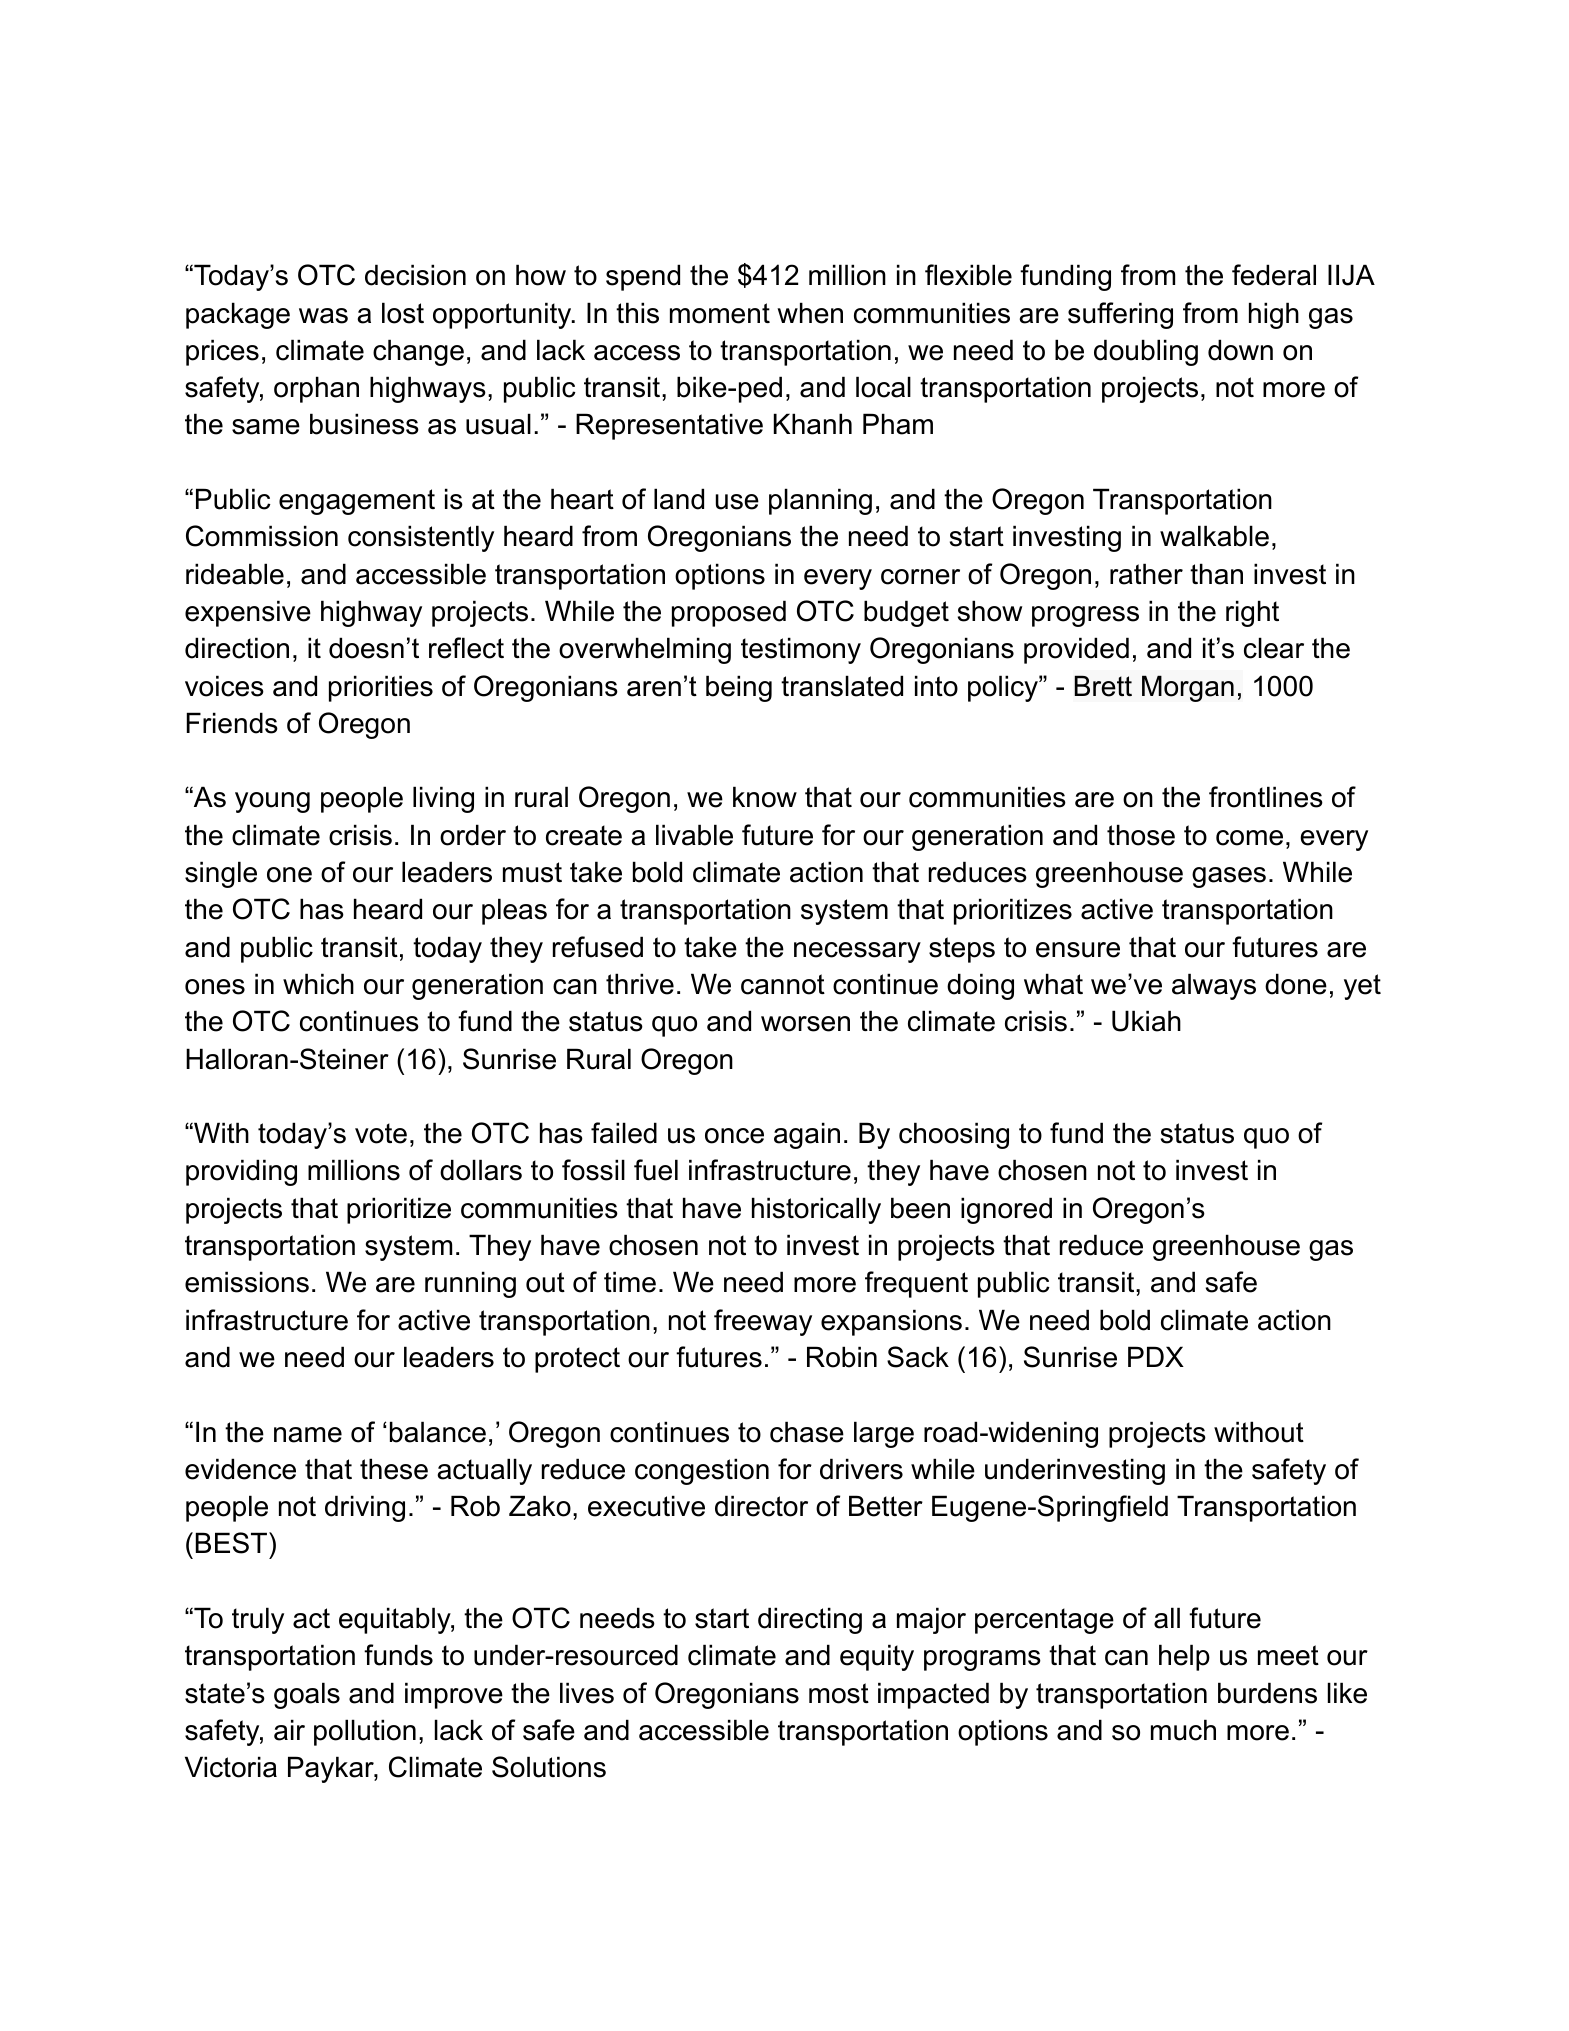 This screenshot has width=1569, height=2031. What do you see at coordinates (805, 1024) in the screenshot?
I see `worsen` at bounding box center [805, 1024].
